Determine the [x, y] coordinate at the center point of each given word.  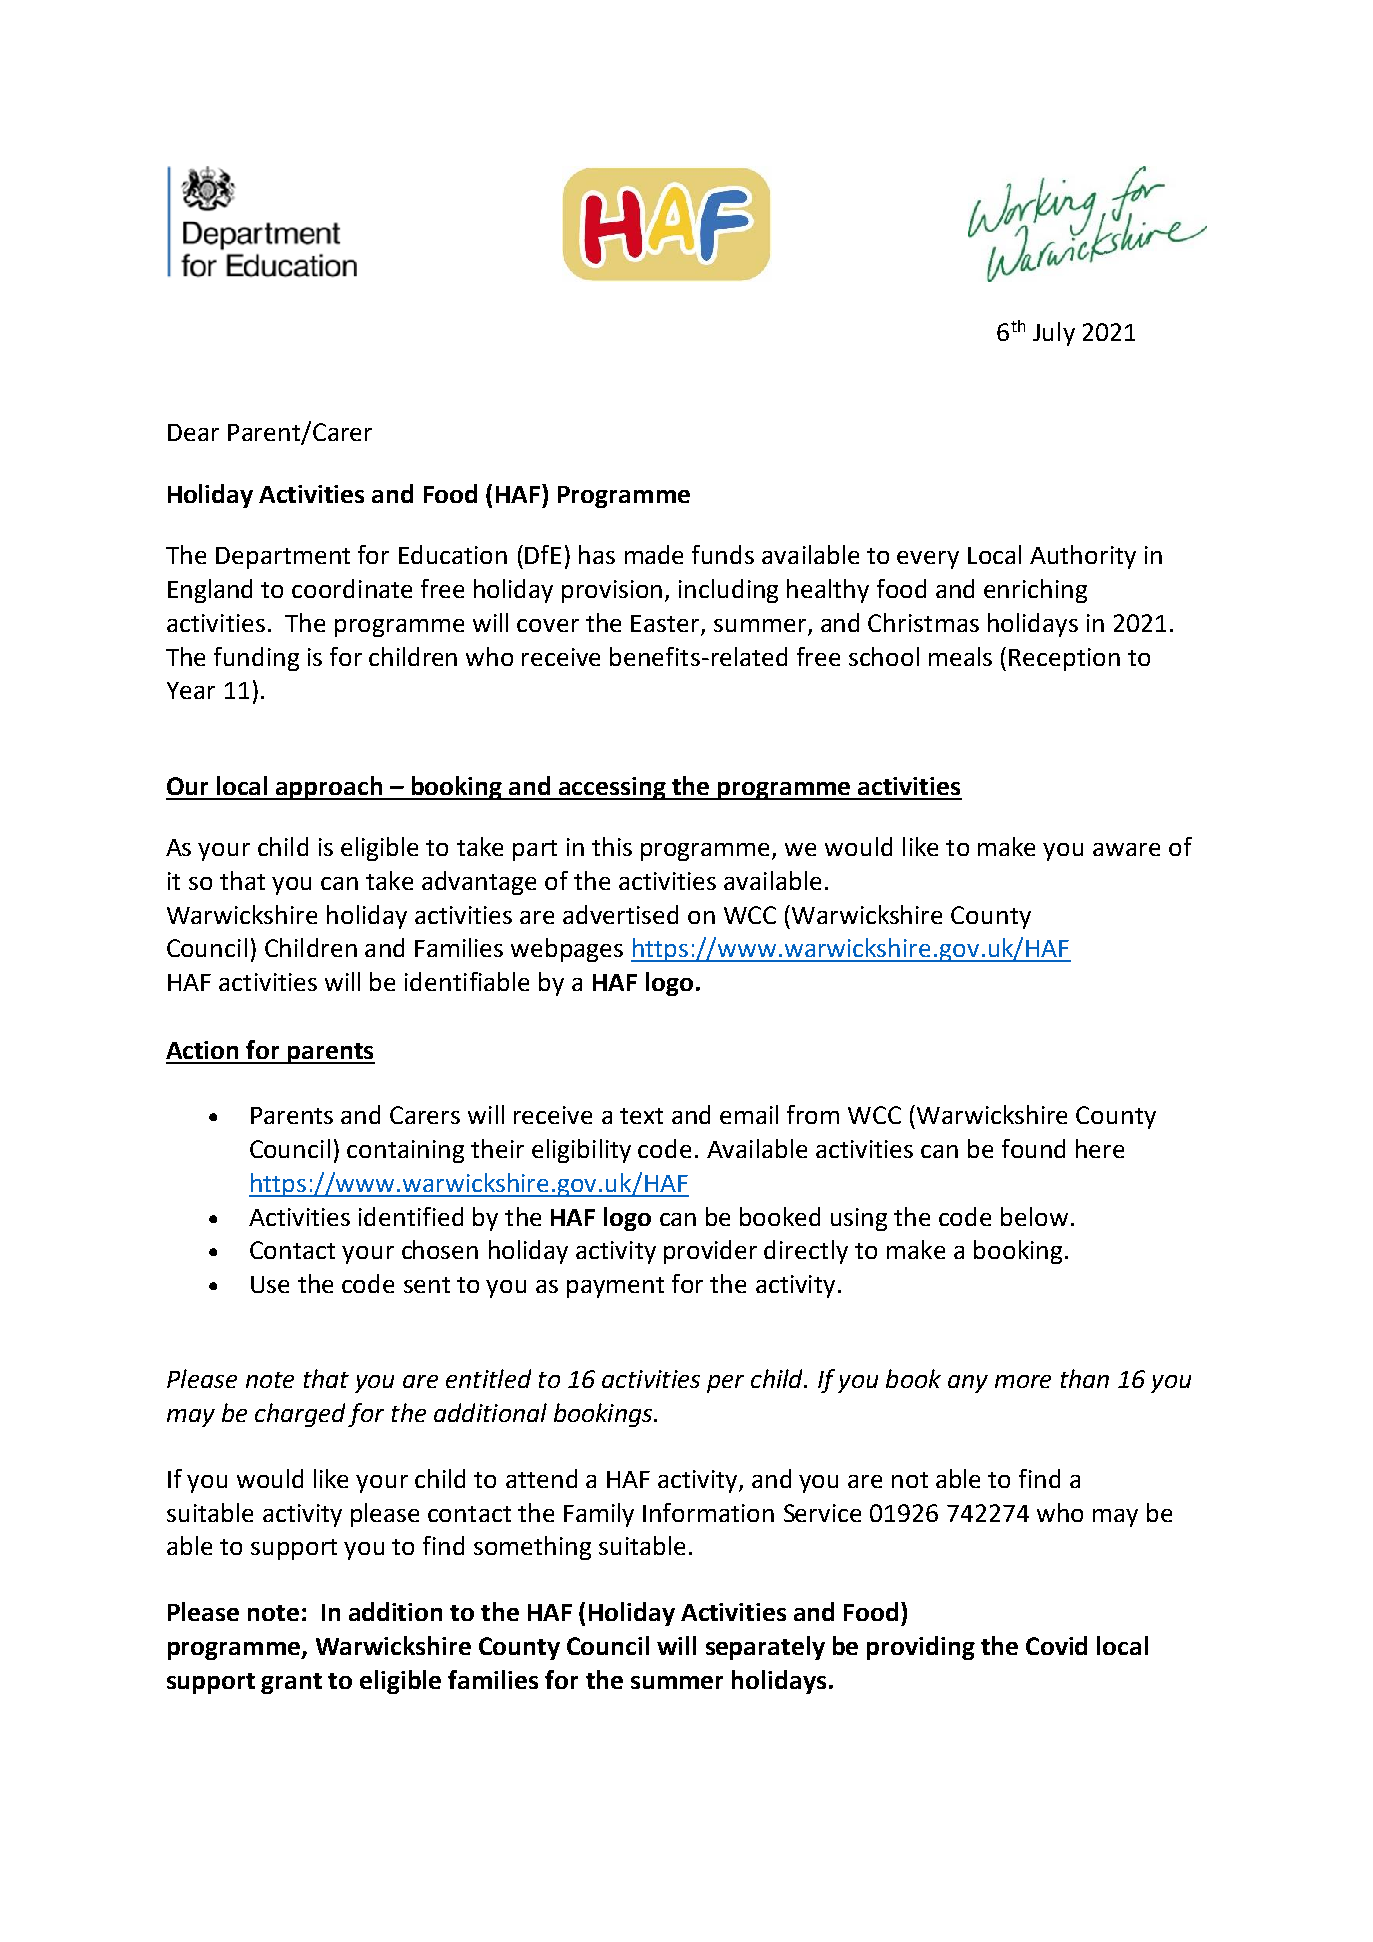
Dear [193, 432]
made [654, 554]
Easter [665, 623]
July [1054, 334]
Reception [1064, 659]
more [1023, 1381]
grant [291, 1683]
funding [256, 659]
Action [202, 1050]
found [1033, 1148]
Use [270, 1284]
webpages [567, 950]
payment [615, 1287]
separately [765, 1648]
